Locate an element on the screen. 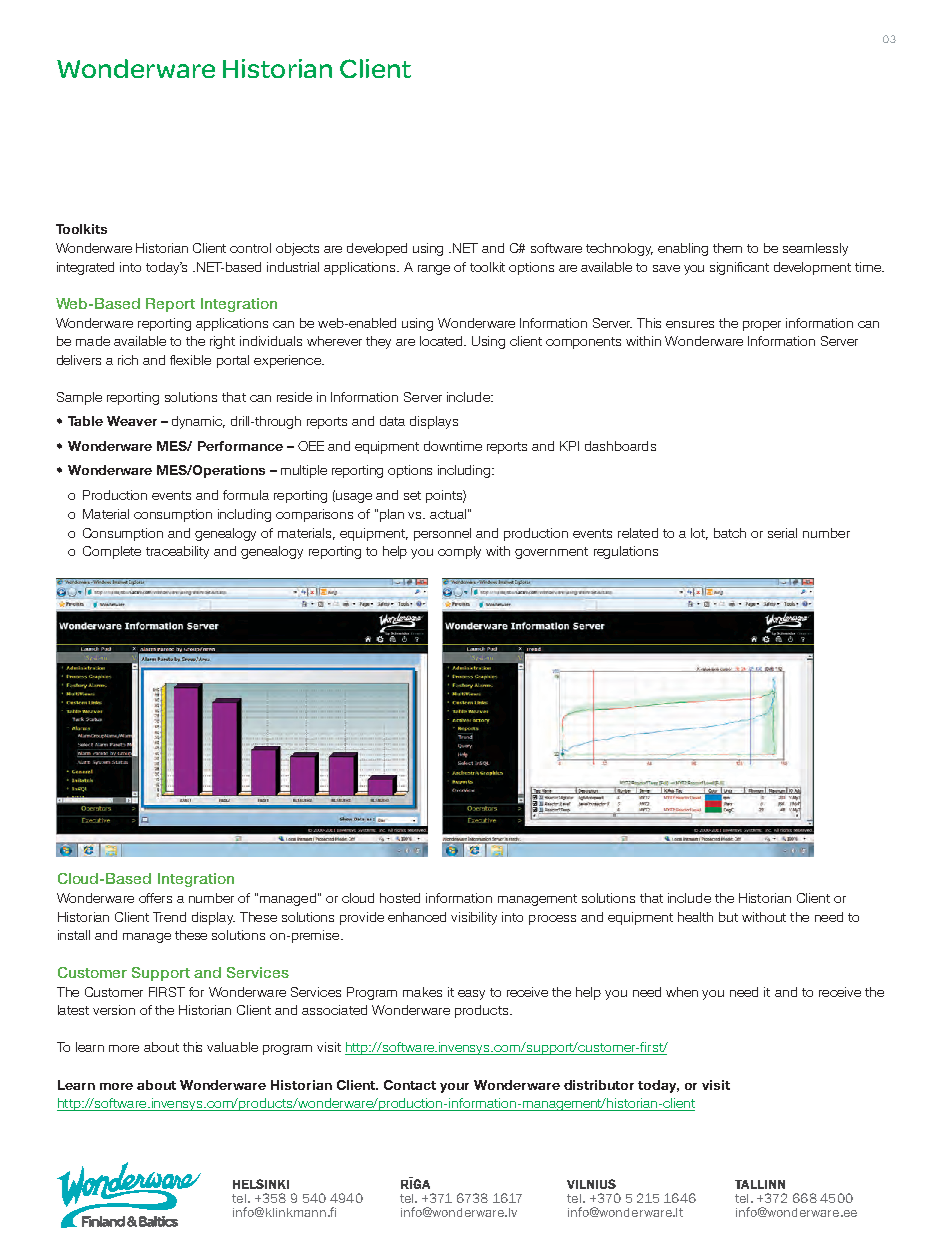 This screenshot has width=952, height=1233. significant is located at coordinates (739, 268).
